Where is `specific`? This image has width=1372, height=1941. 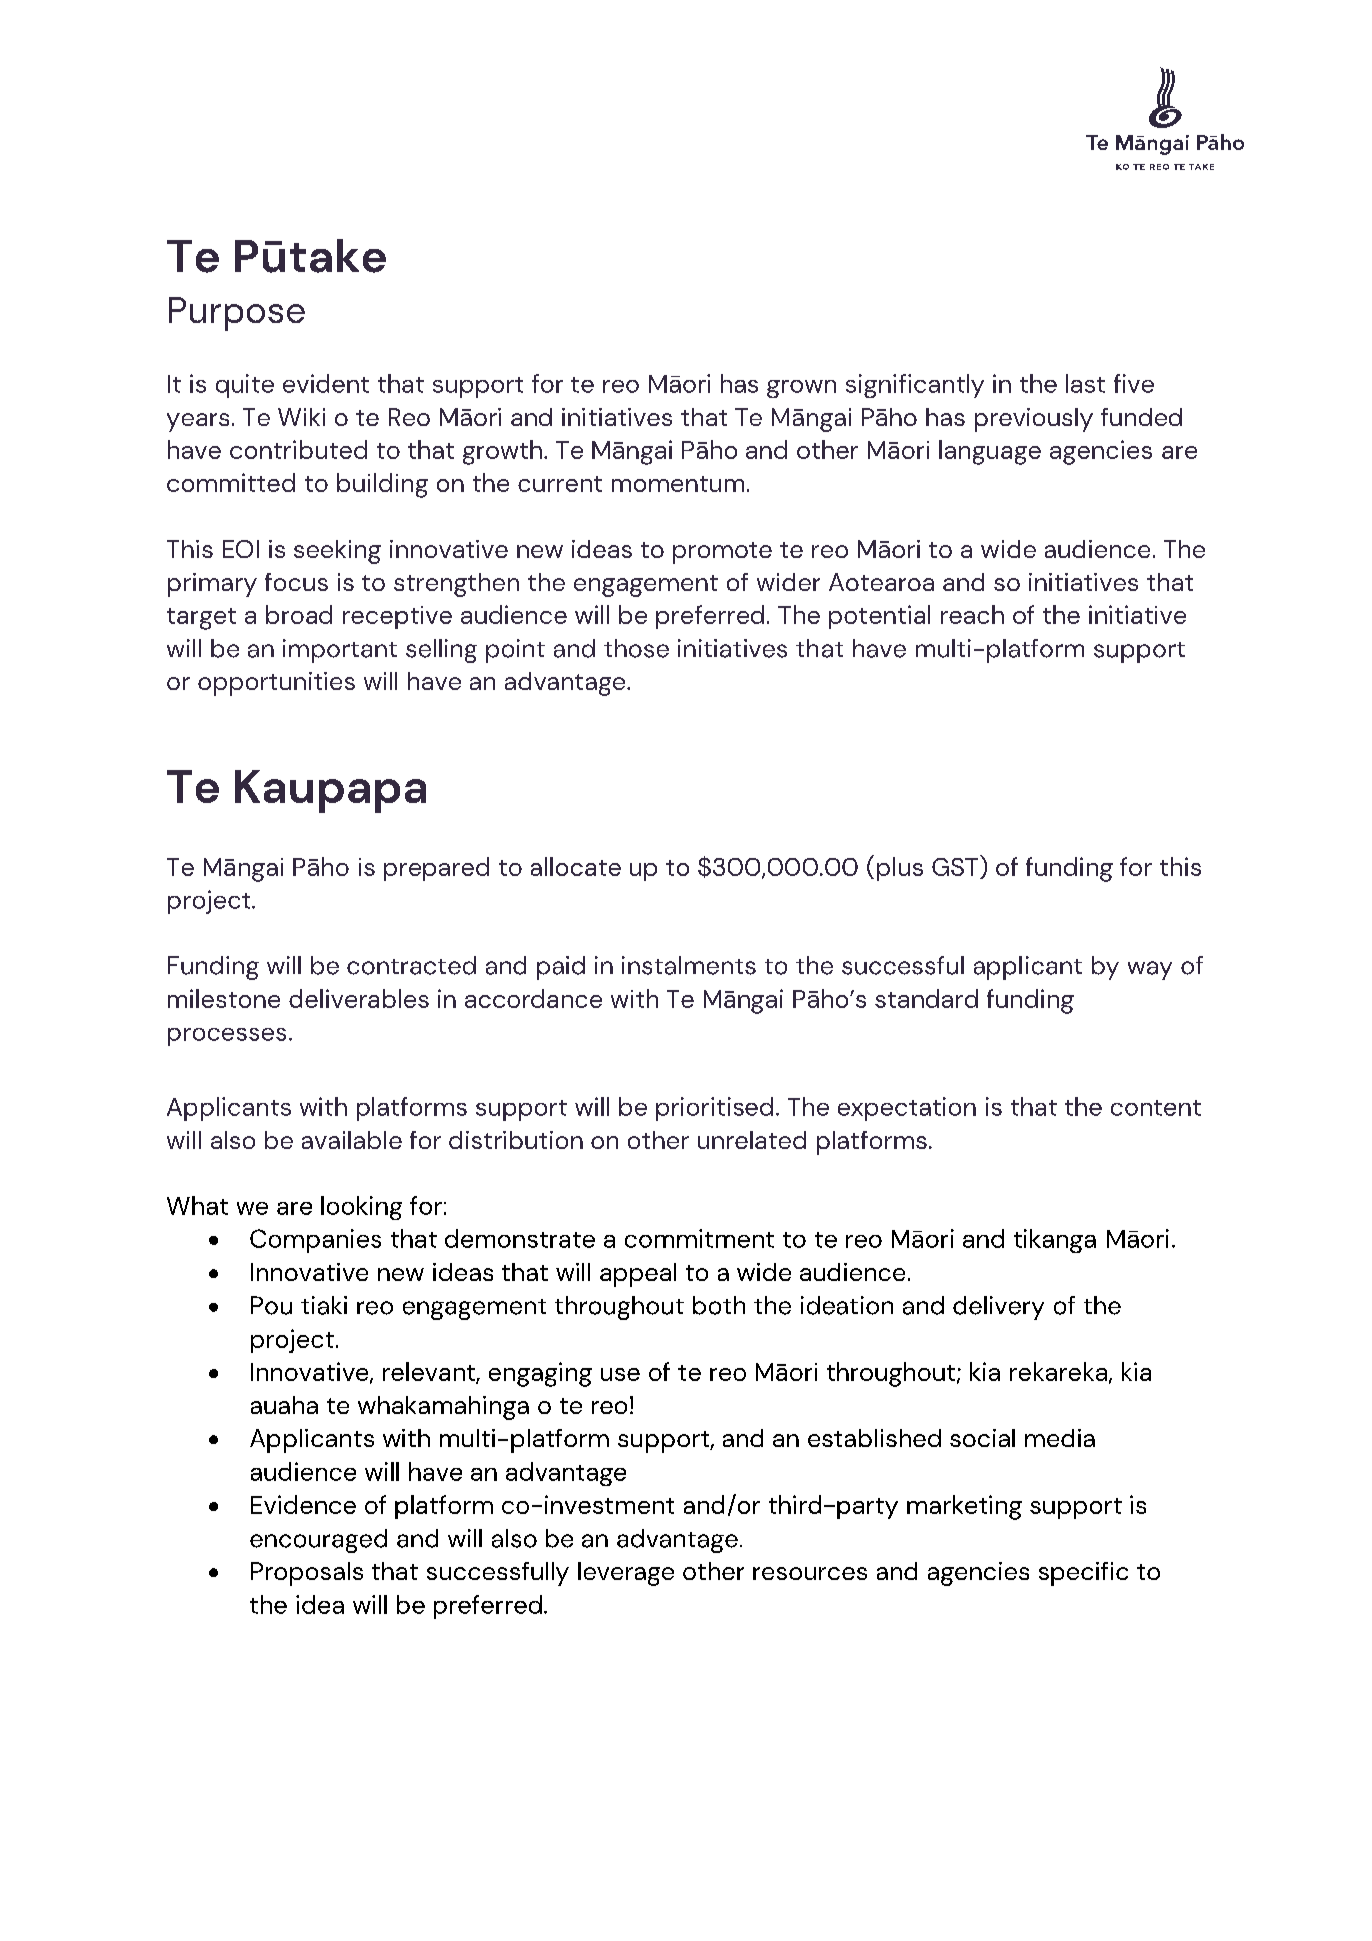
specific is located at coordinates (1083, 1574).
